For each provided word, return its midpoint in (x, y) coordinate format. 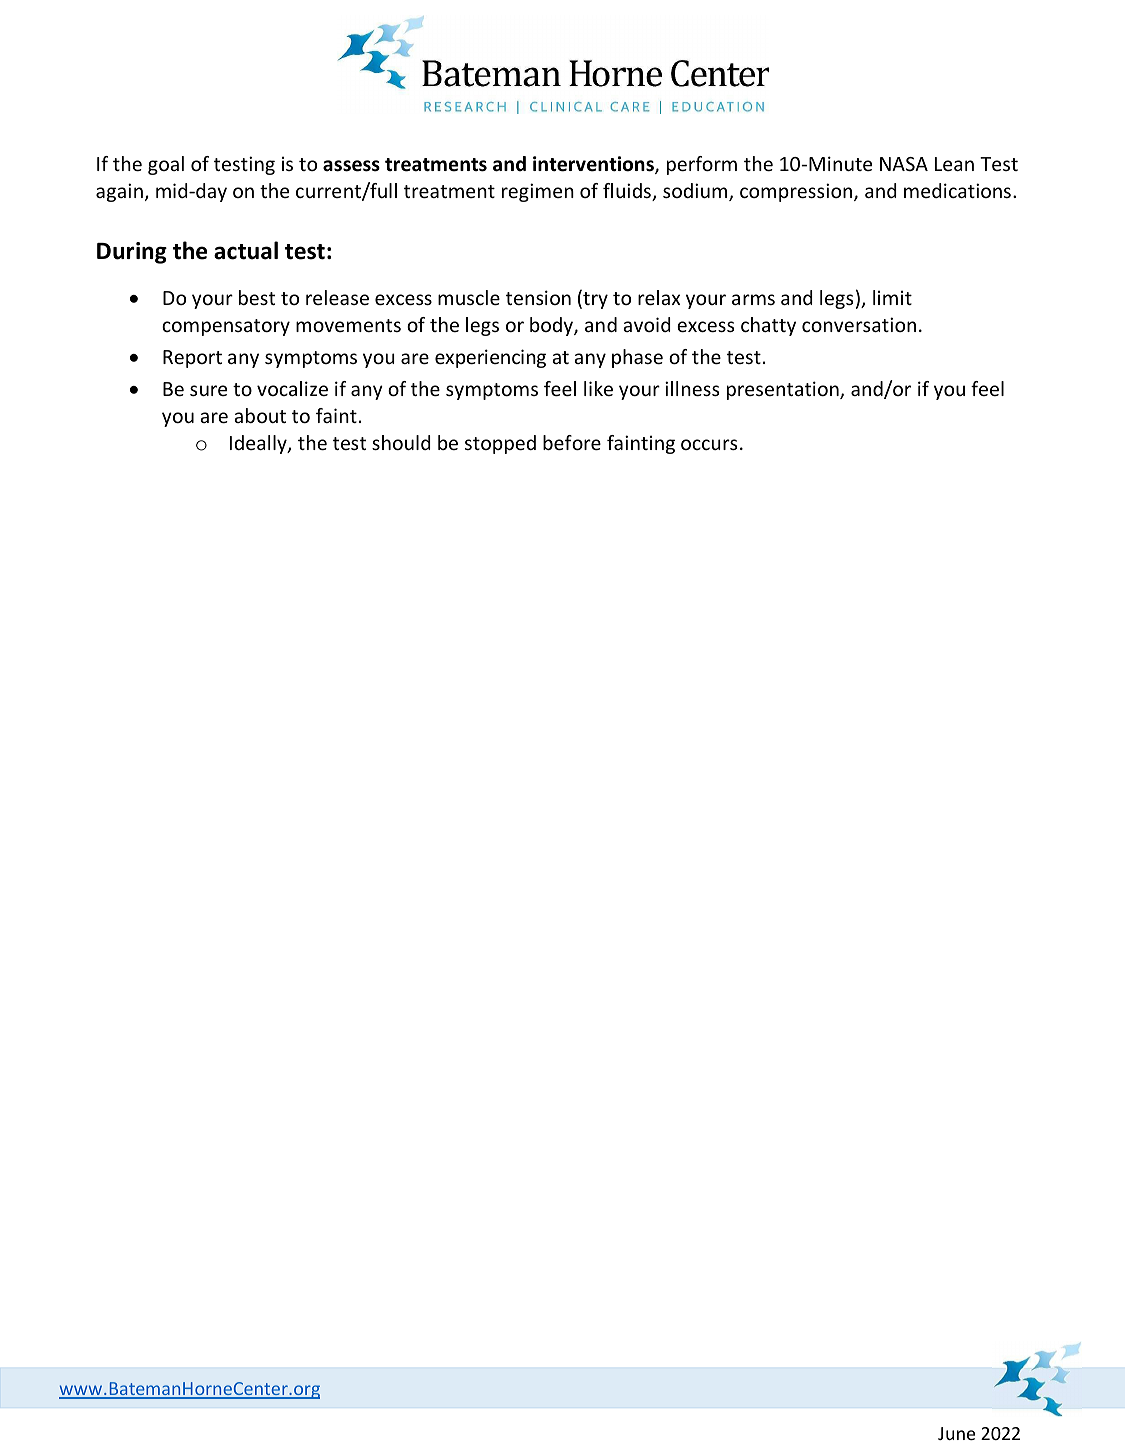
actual (246, 250)
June (956, 1433)
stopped (500, 444)
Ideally (259, 444)
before (572, 442)
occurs (709, 444)
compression (797, 192)
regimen (538, 192)
